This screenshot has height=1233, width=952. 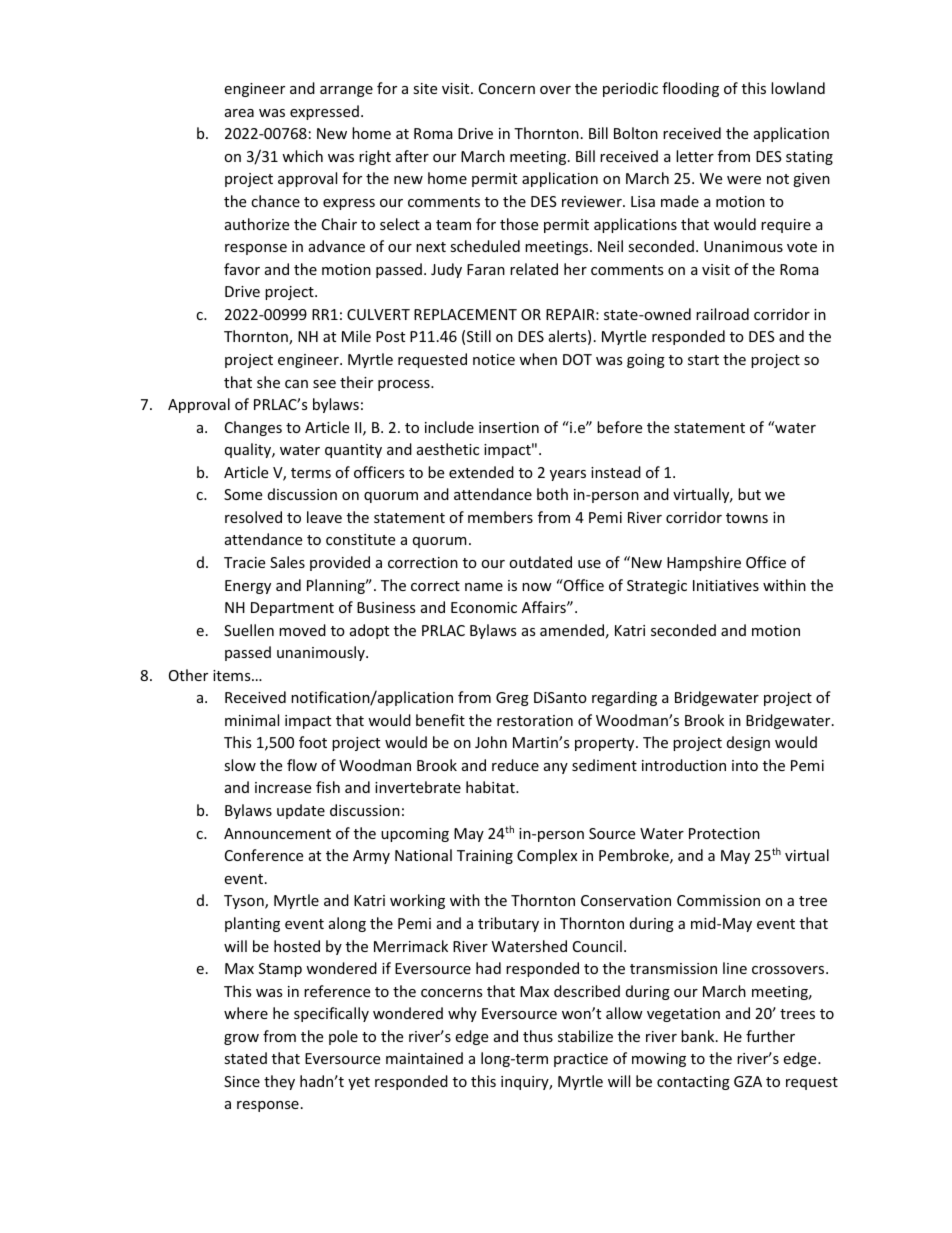 I want to click on start, so click(x=703, y=360).
